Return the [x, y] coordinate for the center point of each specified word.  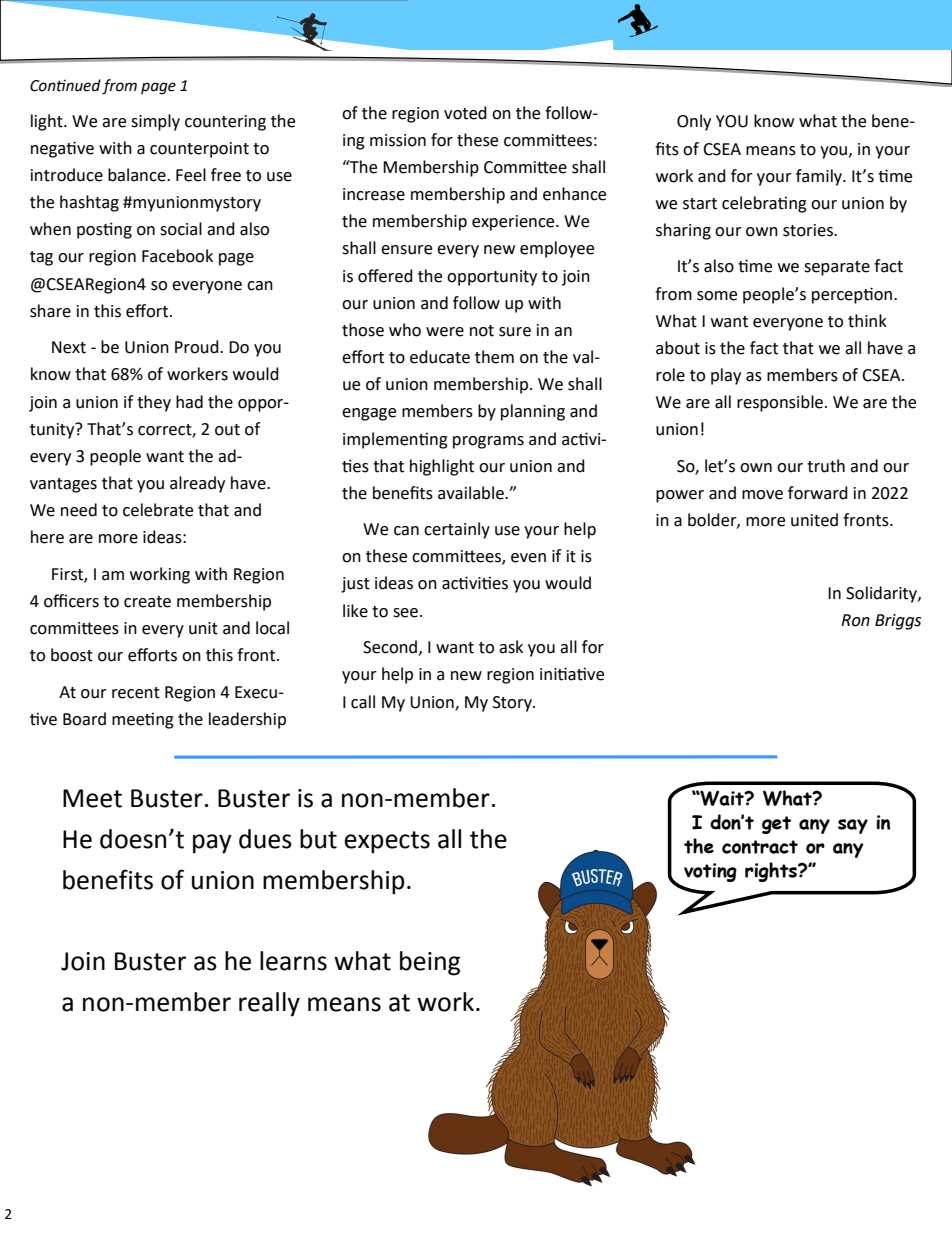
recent [136, 693]
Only [694, 122]
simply [155, 122]
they [154, 403]
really [269, 1004]
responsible [781, 403]
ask [511, 647]
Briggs [898, 622]
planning [533, 412]
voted [465, 113]
